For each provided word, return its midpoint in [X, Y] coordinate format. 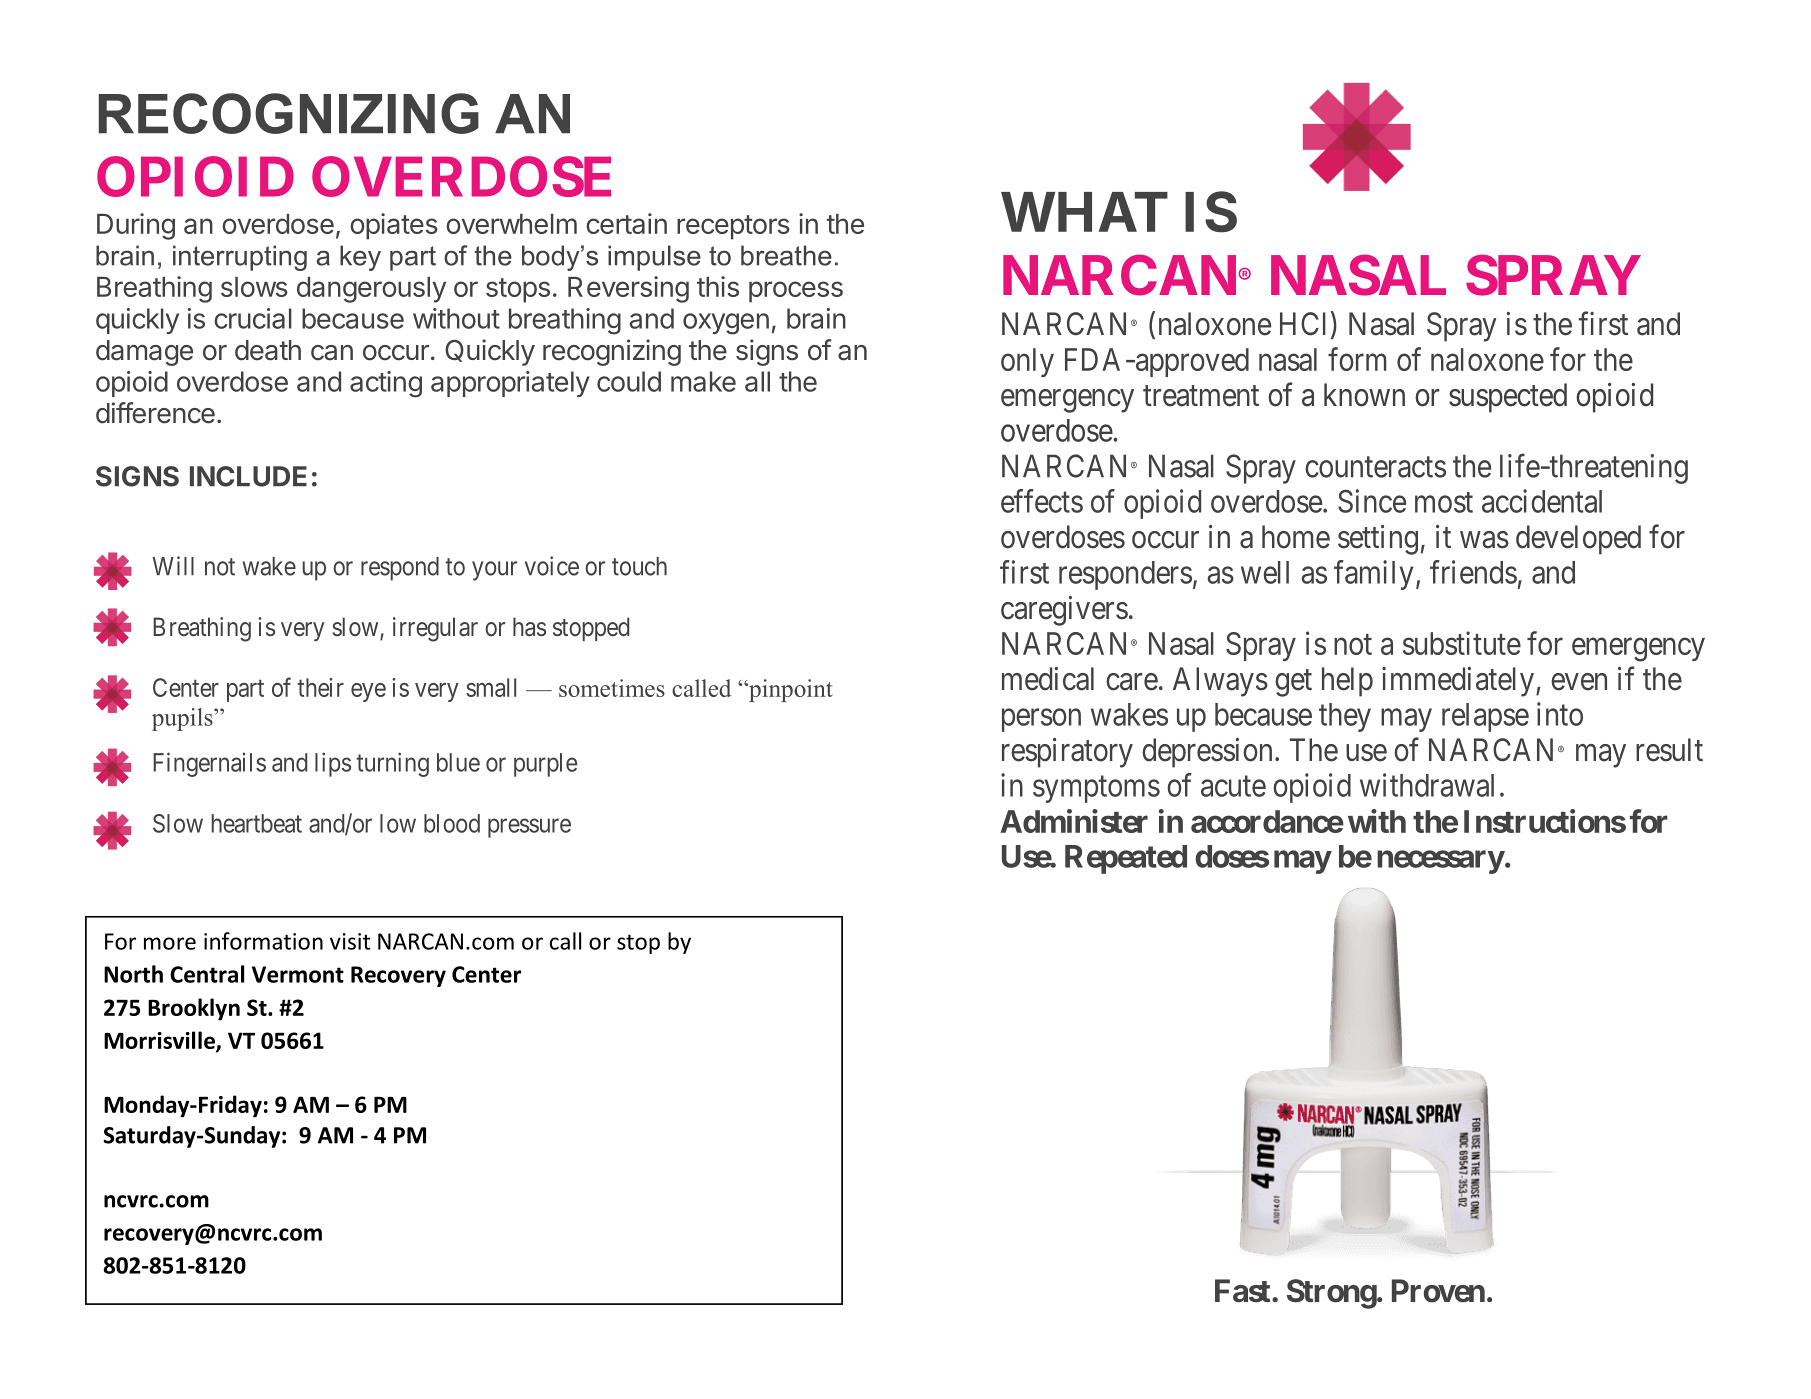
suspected [1508, 398]
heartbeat [256, 823]
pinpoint [790, 690]
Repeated [1126, 859]
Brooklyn [194, 1009]
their [320, 687]
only [1027, 362]
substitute [1462, 643]
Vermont [298, 974]
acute [1233, 786]
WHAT [1084, 212]
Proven [1438, 1291]
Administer [1074, 821]
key [360, 258]
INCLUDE [248, 476]
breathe [786, 255]
